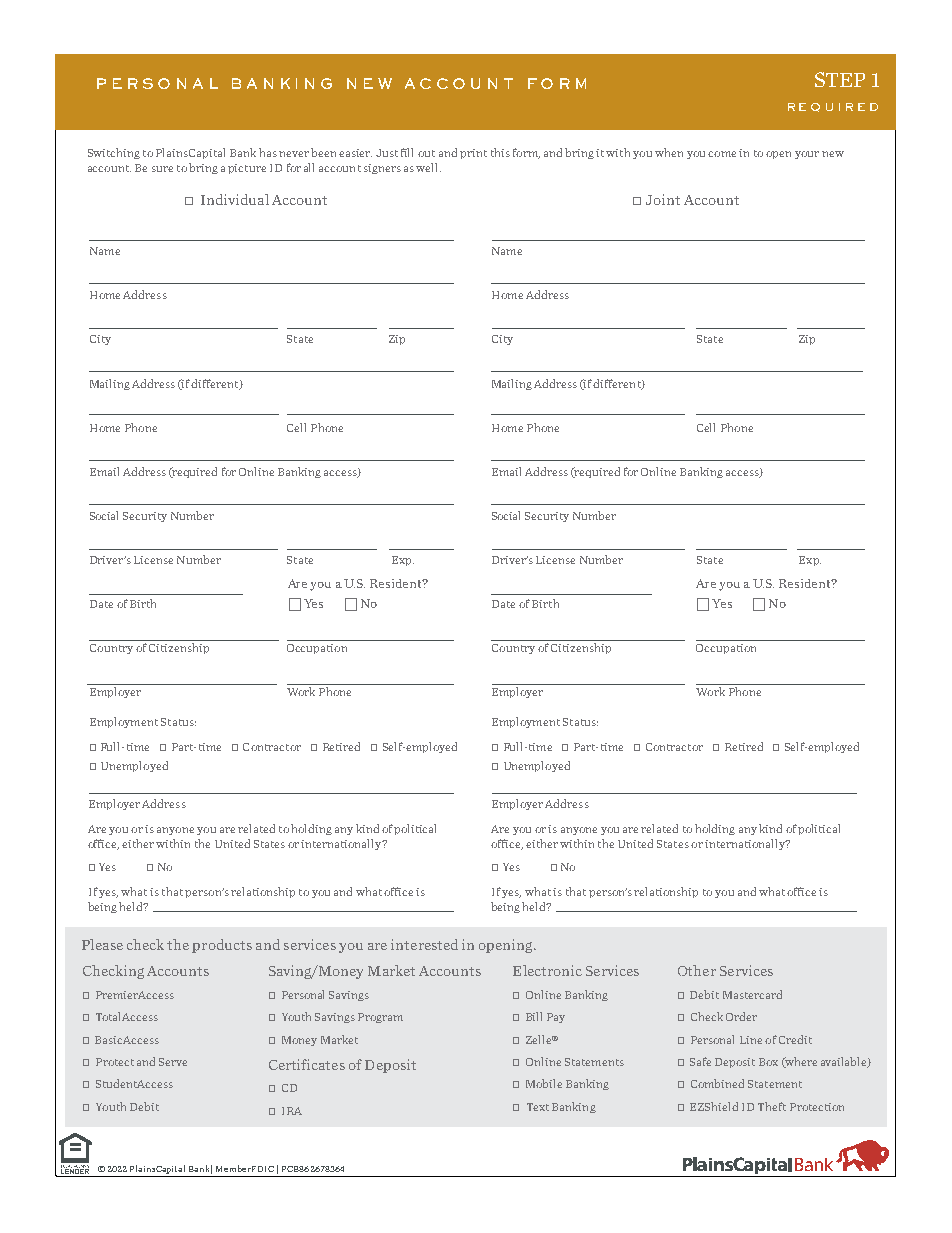  What do you see at coordinates (772, 1106) in the image?
I see `Theft` at bounding box center [772, 1106].
